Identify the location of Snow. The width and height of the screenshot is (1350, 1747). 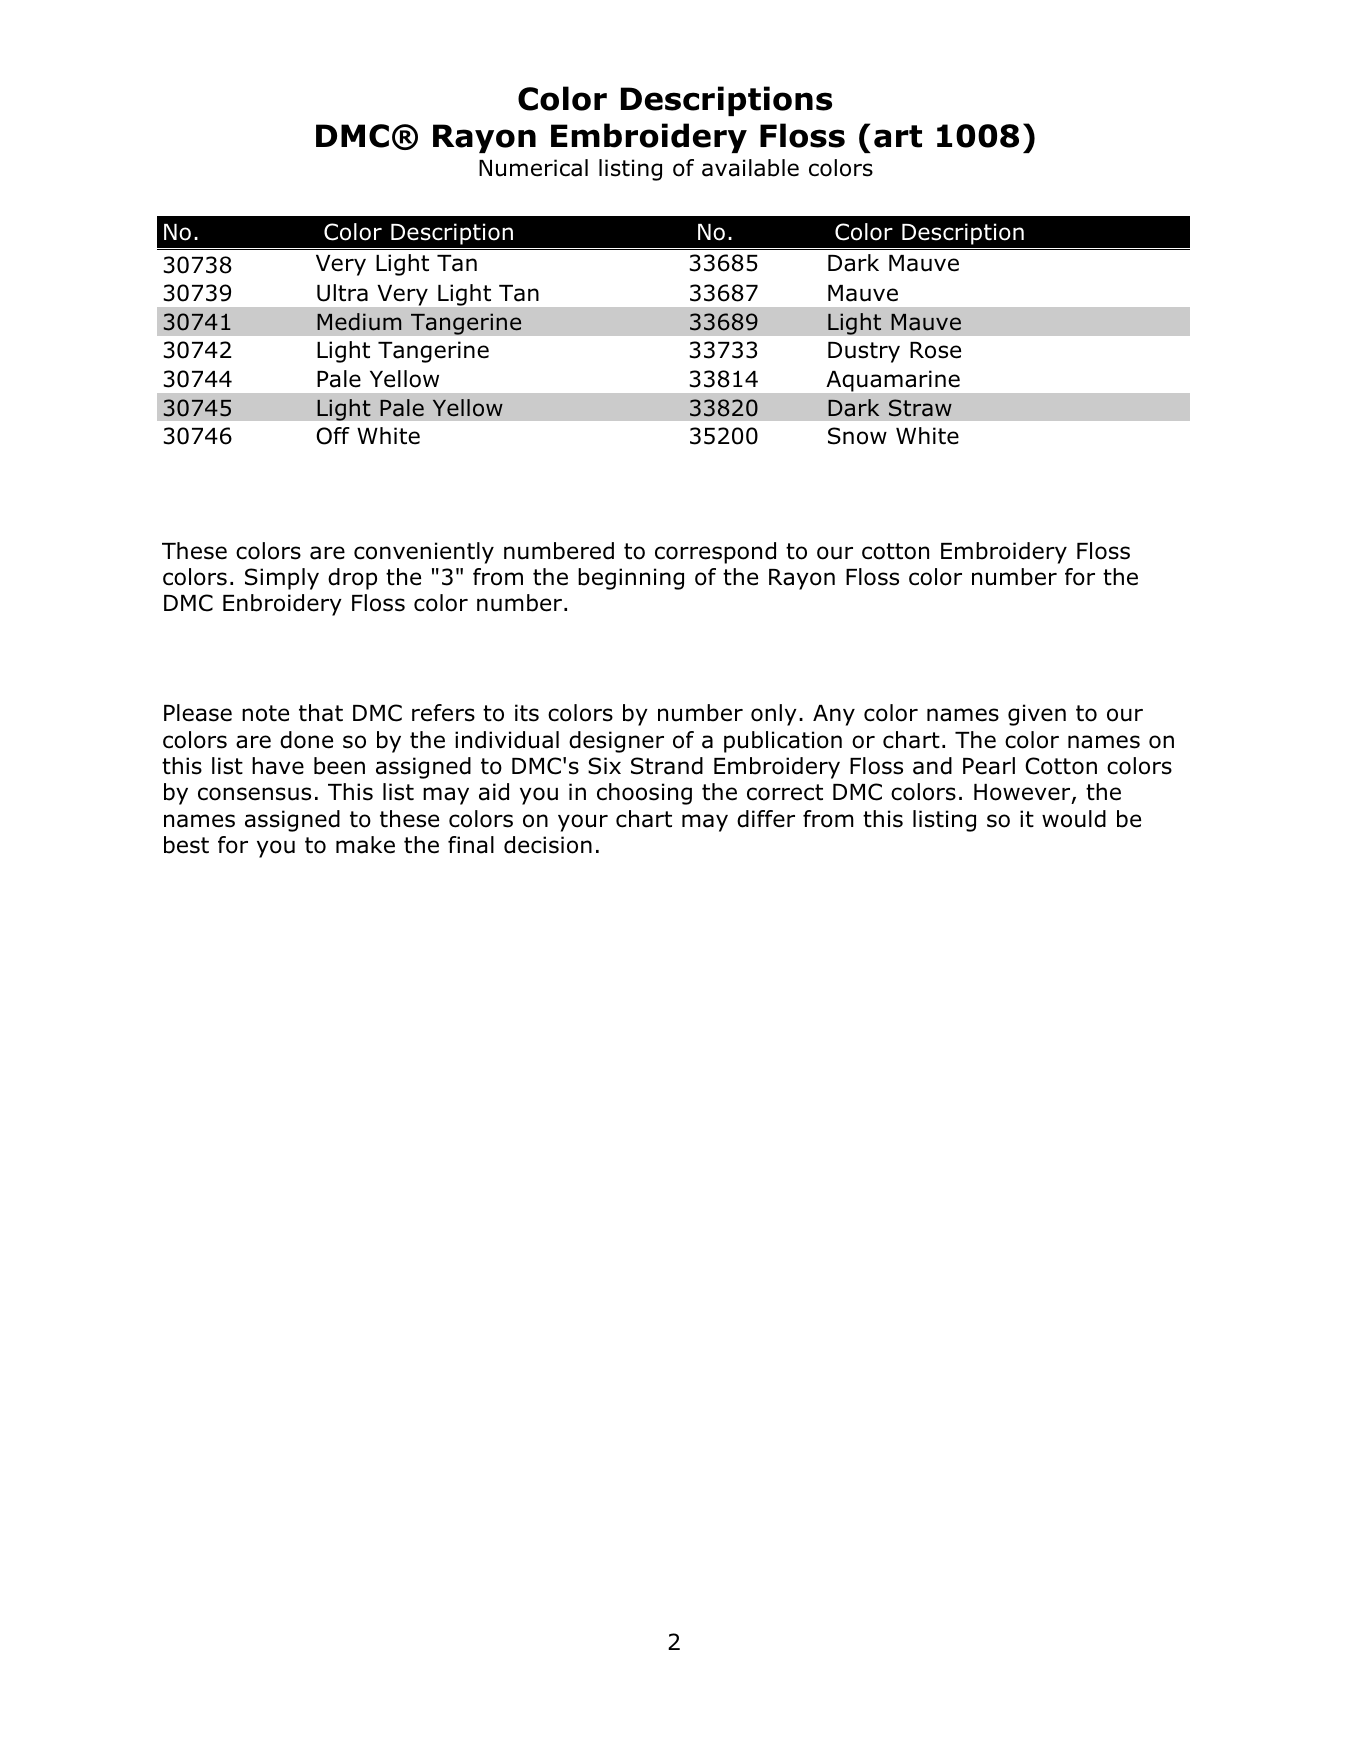
(857, 436).
